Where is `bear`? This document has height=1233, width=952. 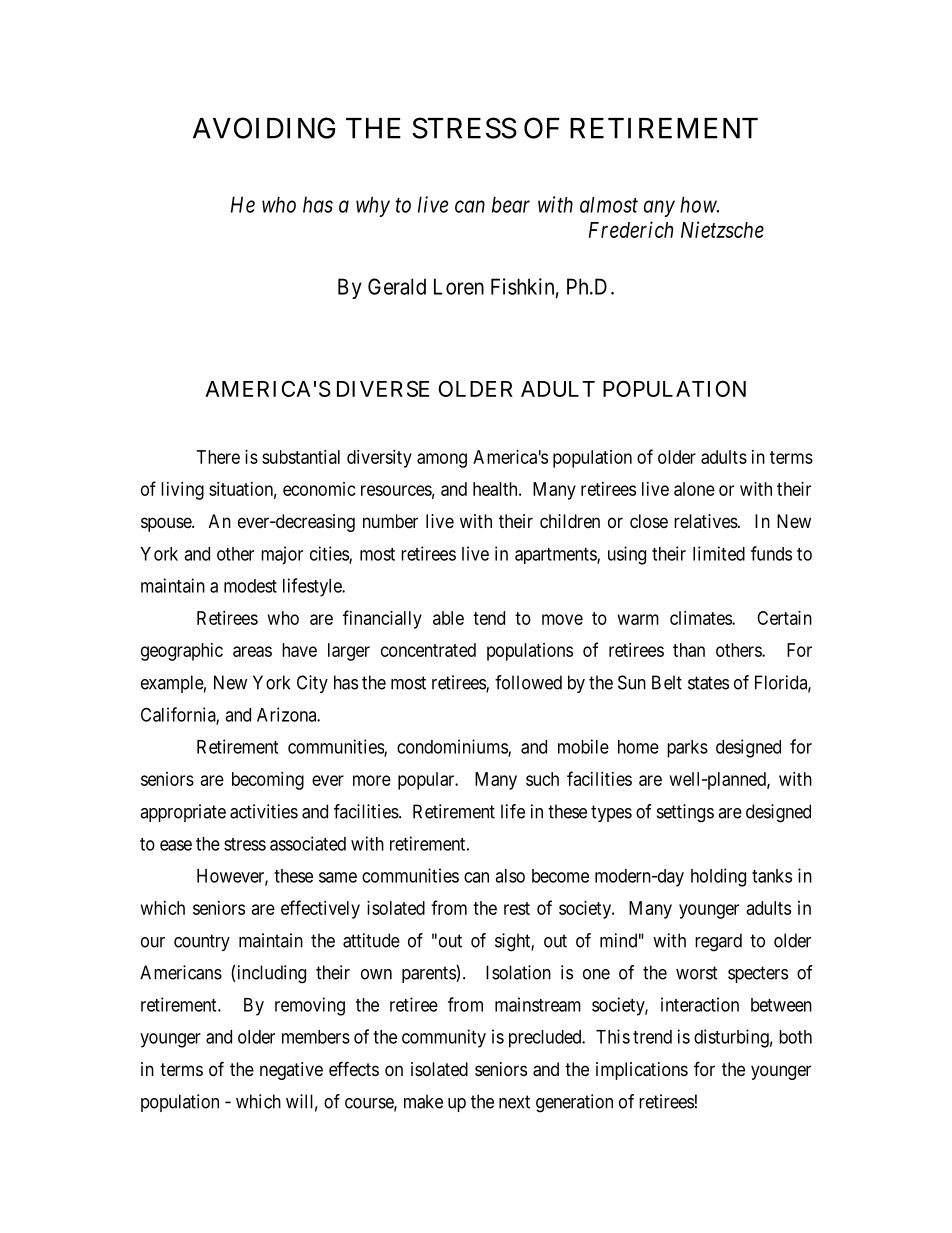
bear is located at coordinates (511, 204).
